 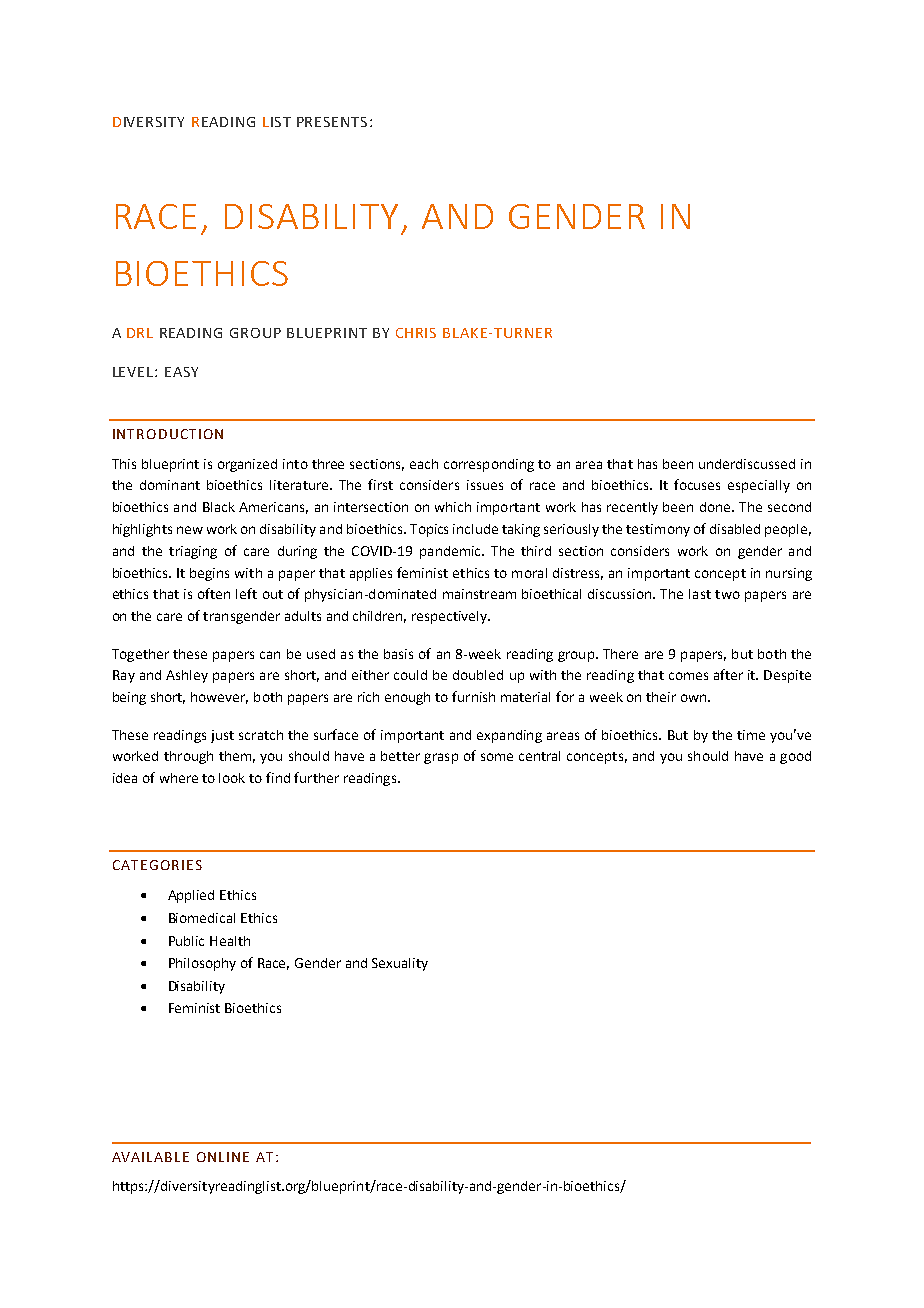 What do you see at coordinates (400, 964) in the screenshot?
I see `Sexuality` at bounding box center [400, 964].
